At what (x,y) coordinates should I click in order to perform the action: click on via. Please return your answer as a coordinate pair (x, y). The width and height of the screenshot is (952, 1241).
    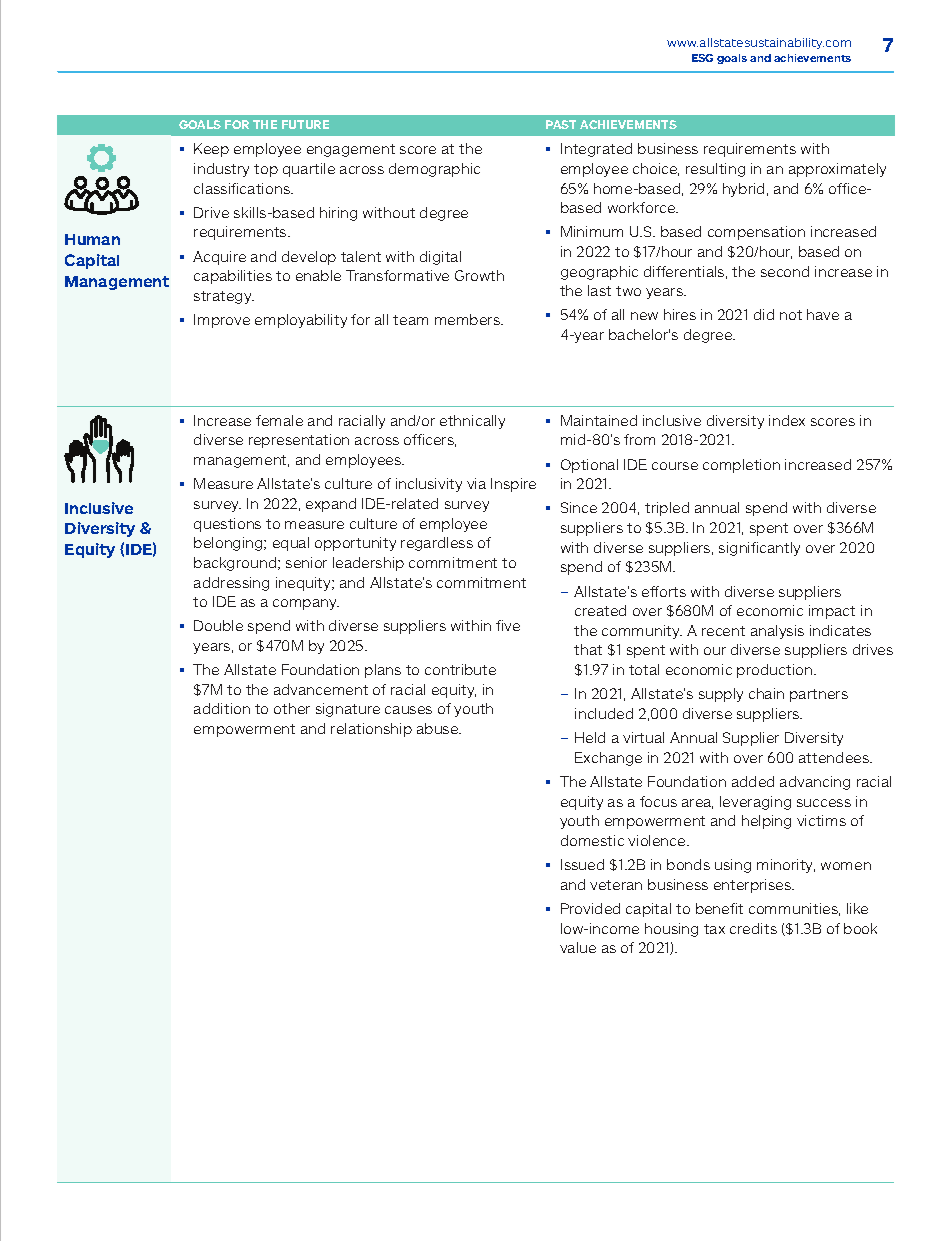
    Looking at the image, I should click on (476, 483).
